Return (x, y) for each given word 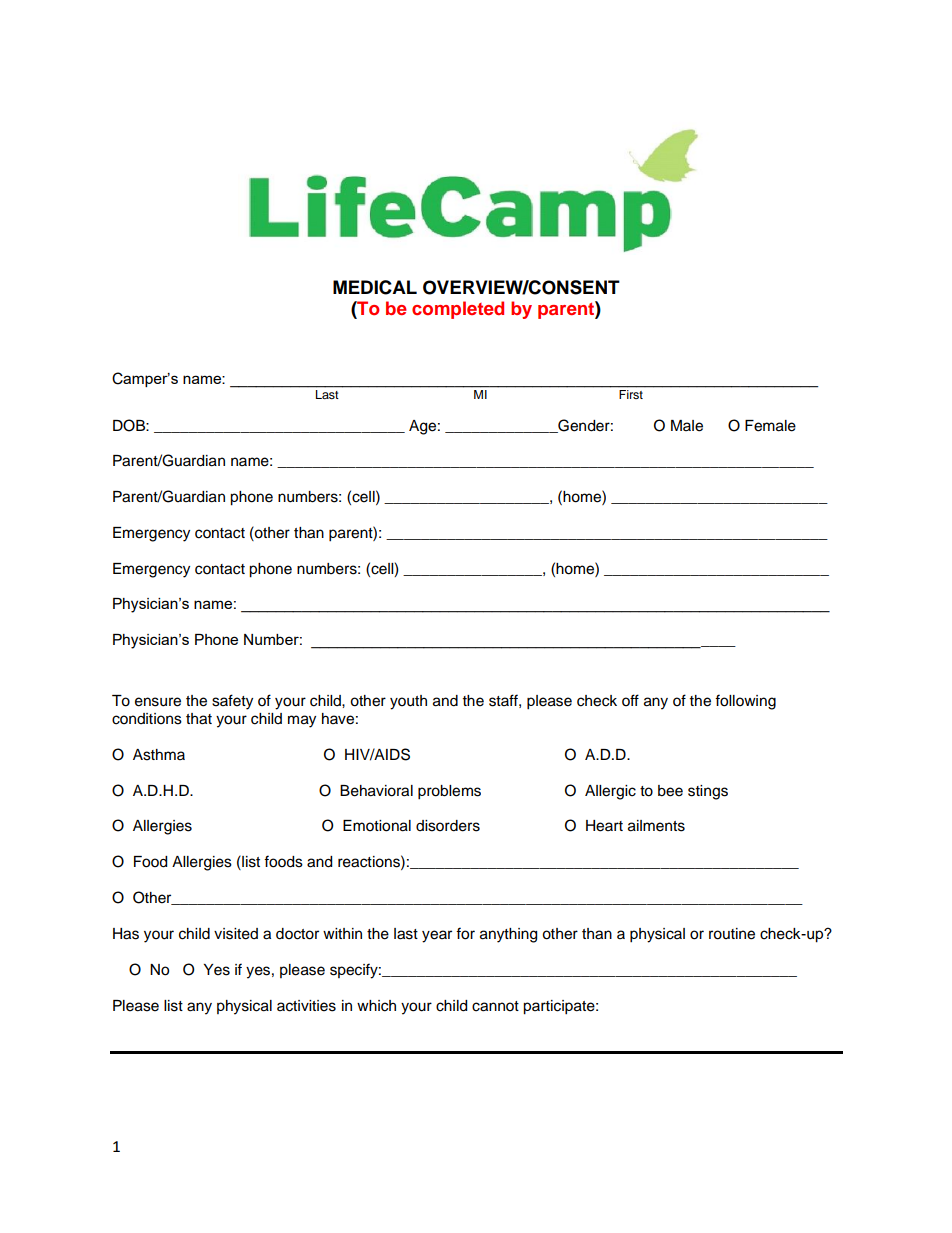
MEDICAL (375, 287)
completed (458, 310)
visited (236, 934)
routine (732, 934)
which (376, 1006)
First (631, 394)
